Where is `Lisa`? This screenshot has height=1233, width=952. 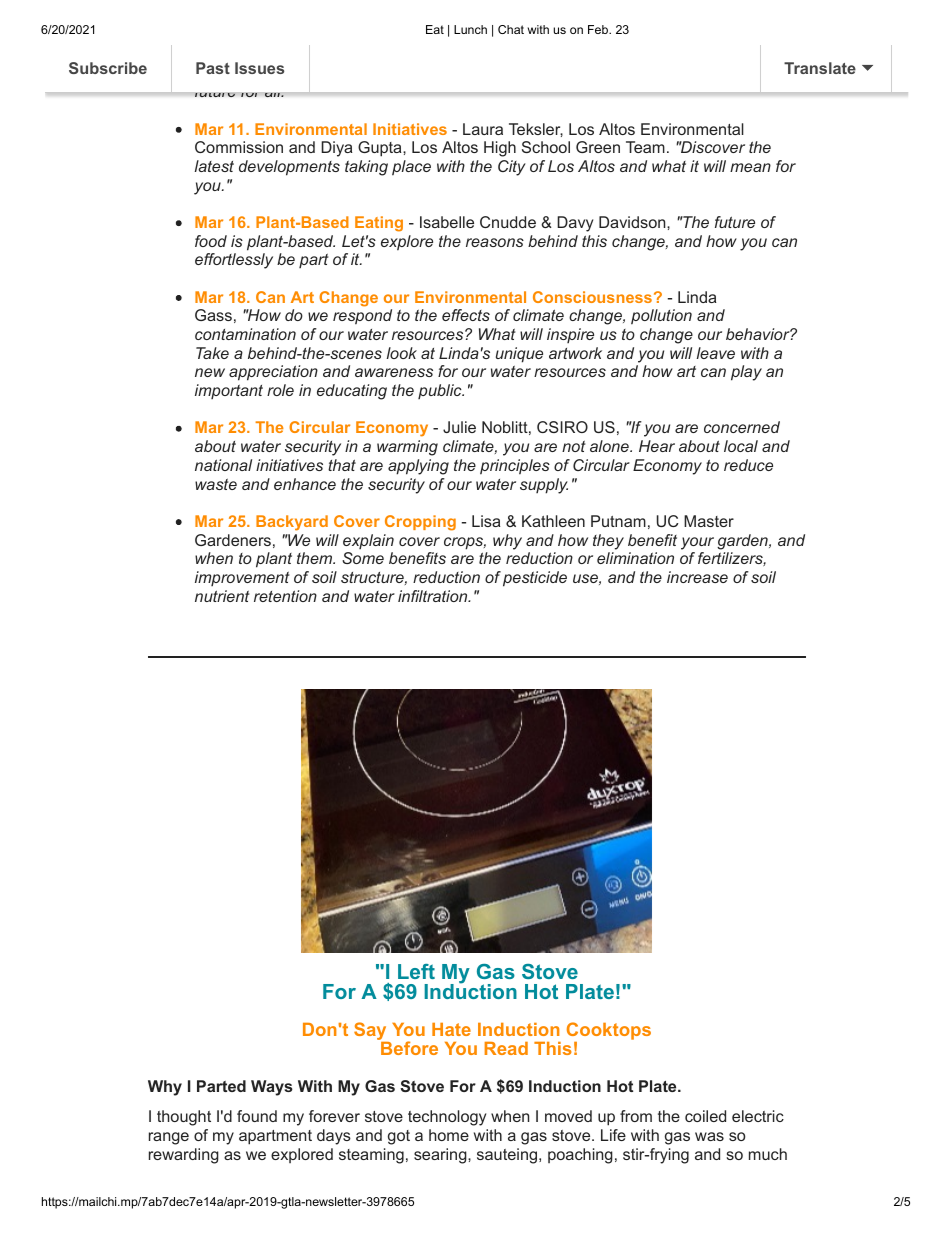 Lisa is located at coordinates (486, 521).
